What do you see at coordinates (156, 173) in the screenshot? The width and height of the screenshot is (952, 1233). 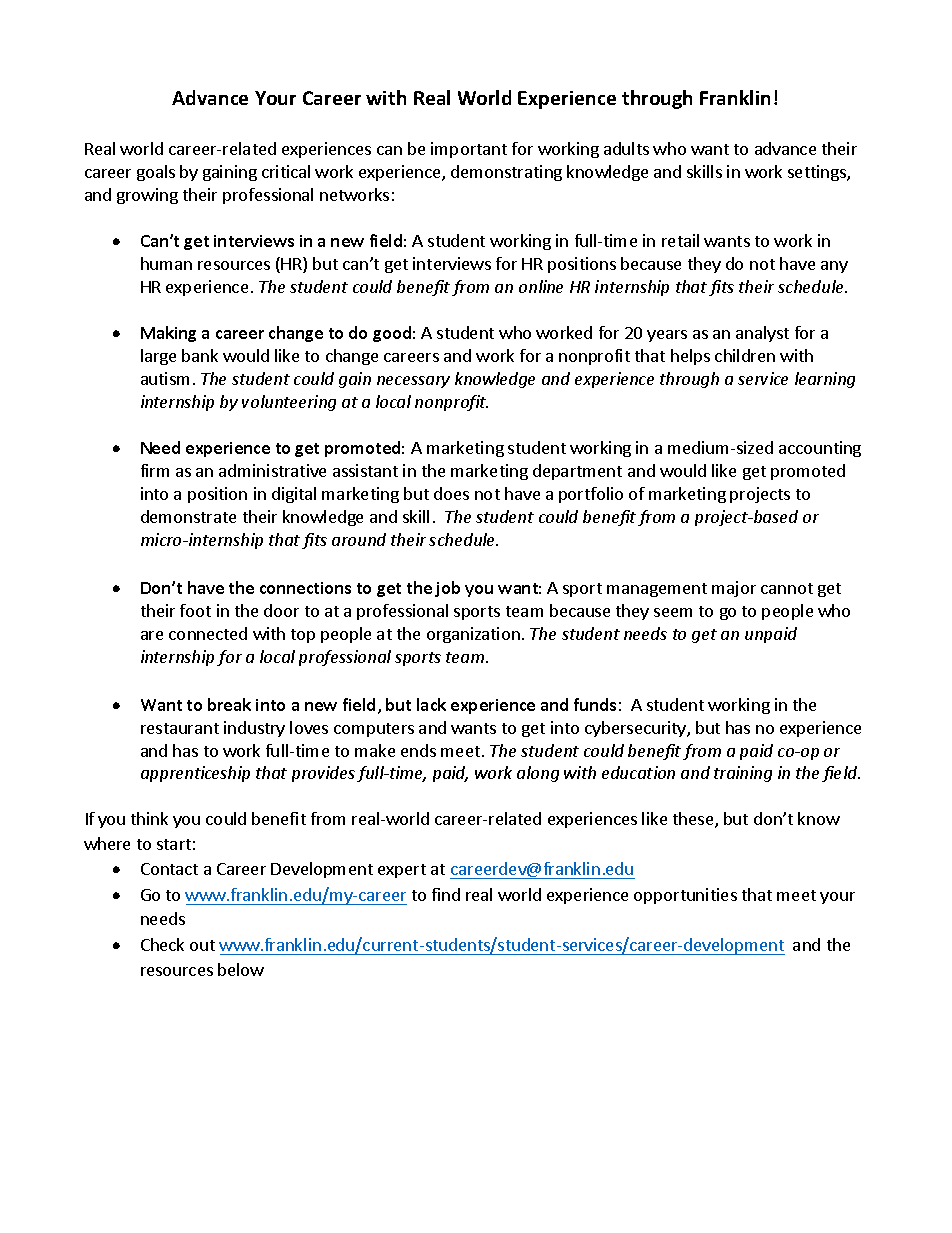 I see `goals` at bounding box center [156, 173].
